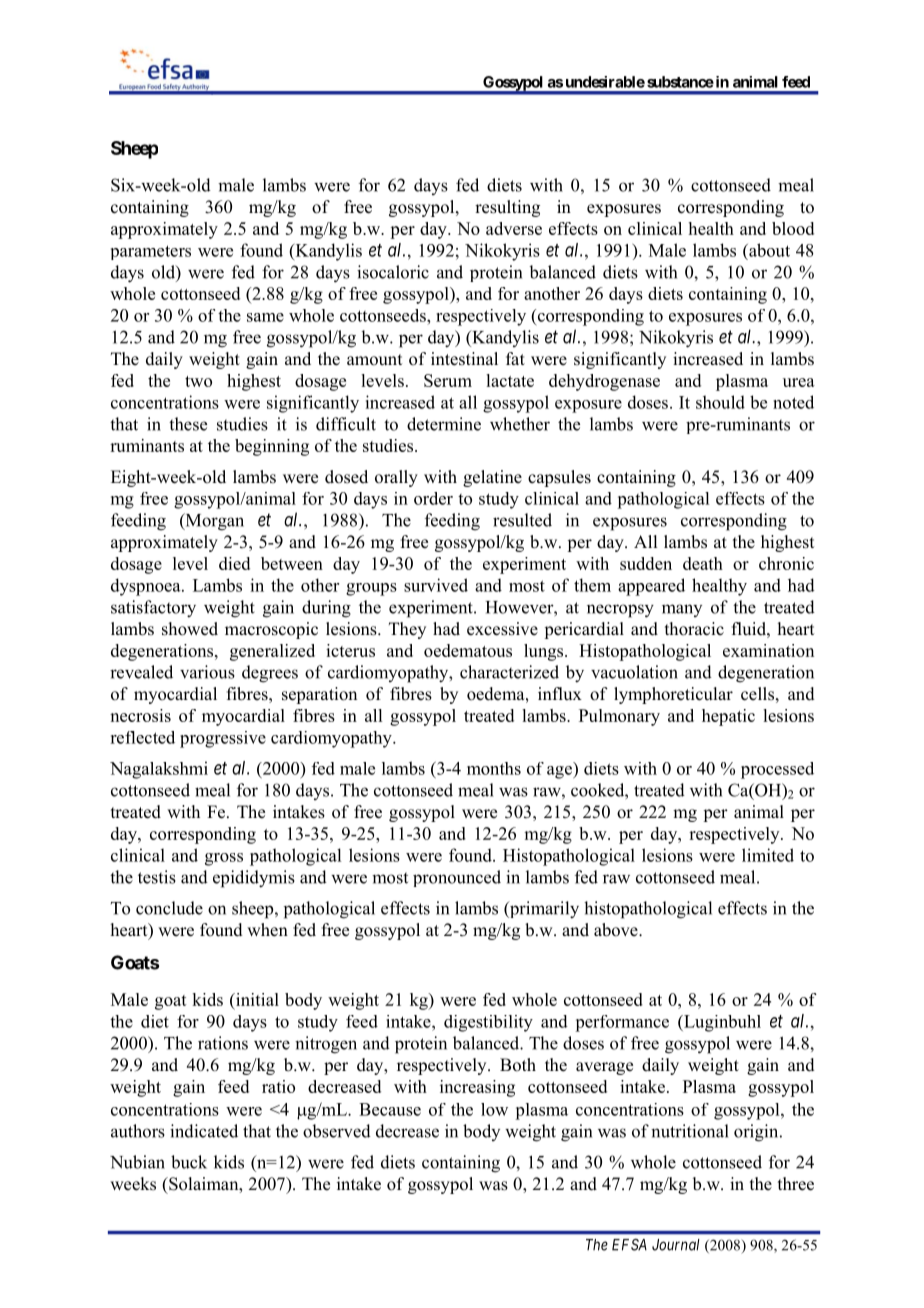 This document has height=1308, width=924. What do you see at coordinates (507, 208) in the document?
I see `resulting` at bounding box center [507, 208].
